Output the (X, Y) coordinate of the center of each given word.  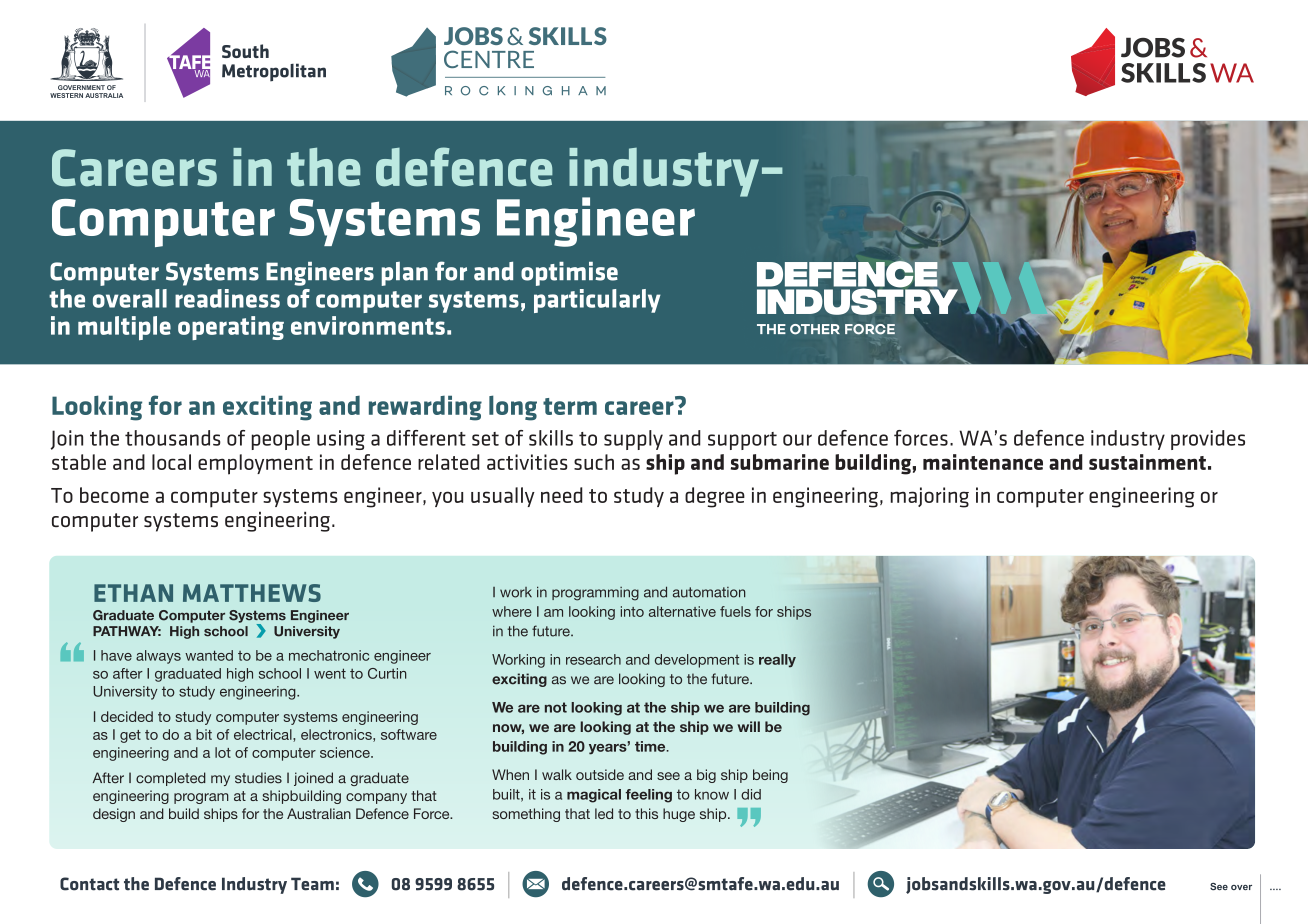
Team (312, 884)
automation (709, 592)
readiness (227, 298)
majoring (929, 497)
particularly (597, 301)
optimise (569, 274)
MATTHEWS (252, 593)
